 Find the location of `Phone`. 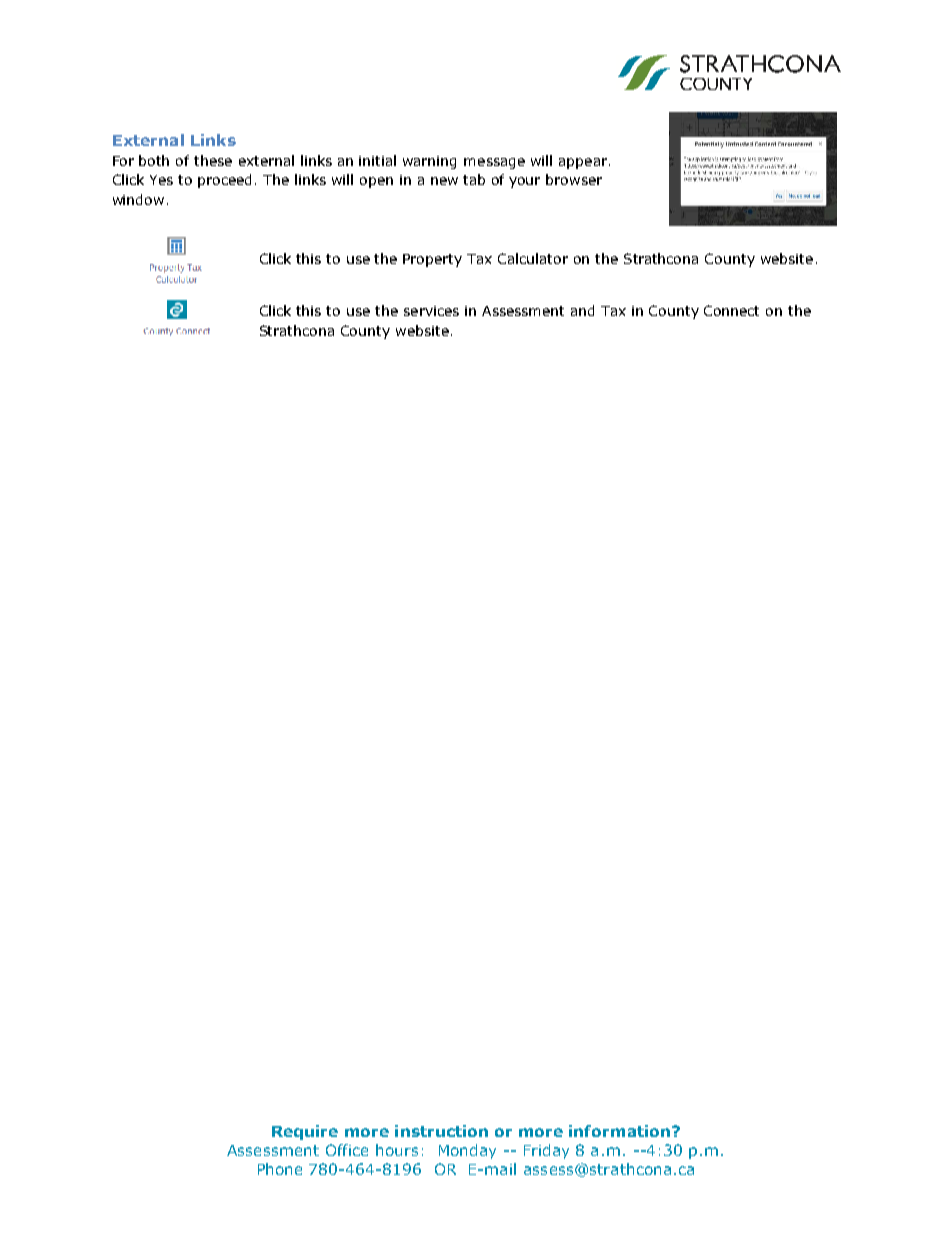

Phone is located at coordinates (280, 1169).
